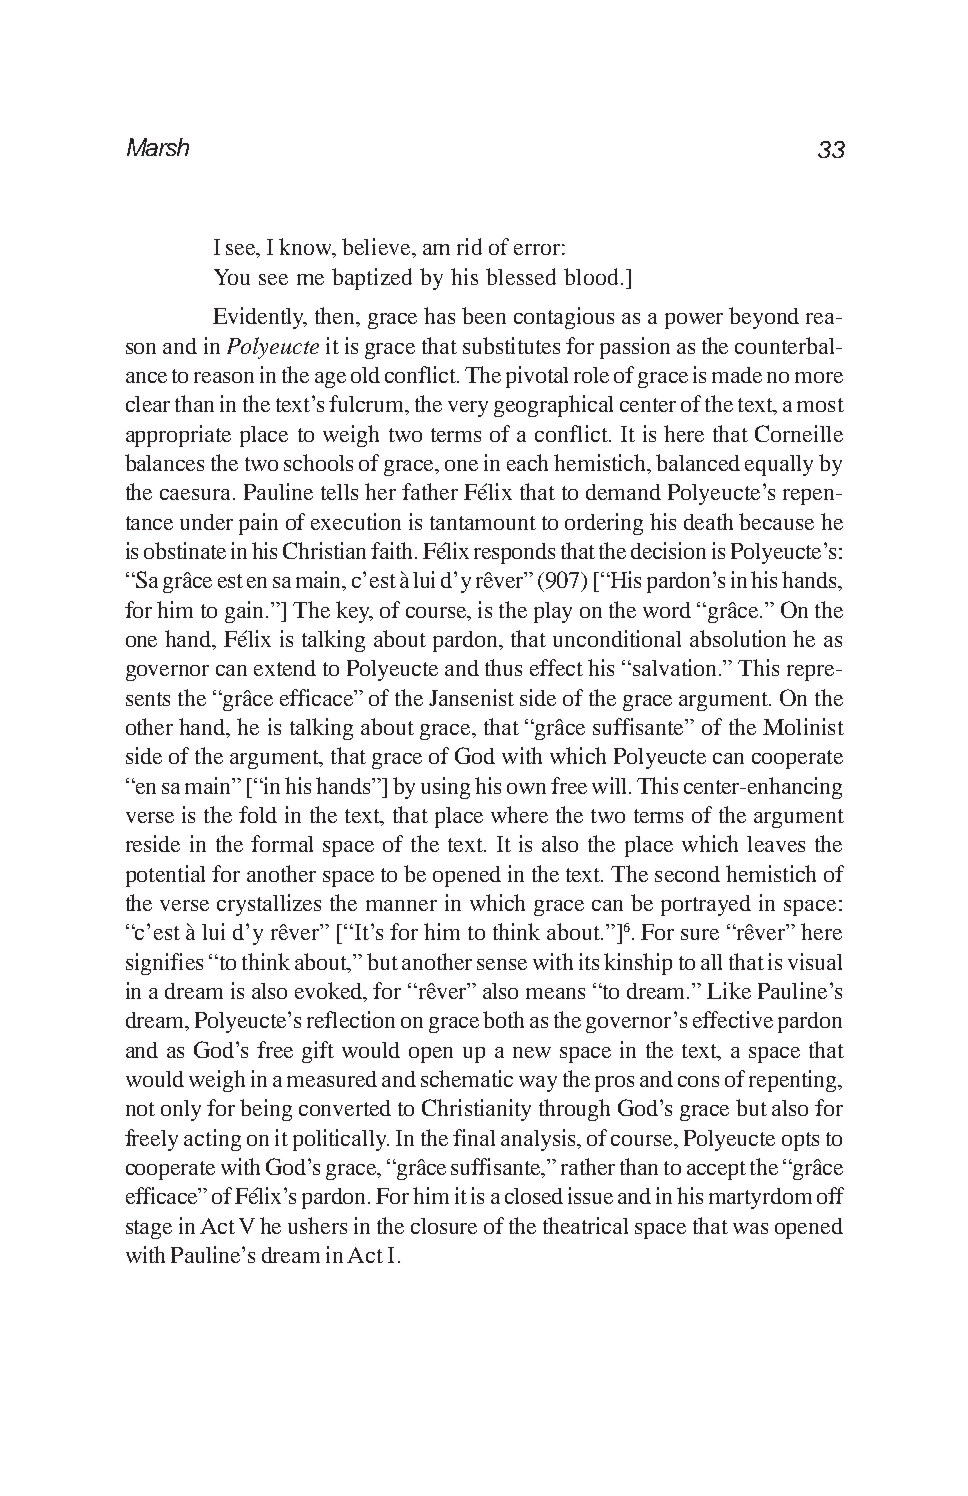  What do you see at coordinates (212, 1140) in the screenshot?
I see `acting` at bounding box center [212, 1140].
